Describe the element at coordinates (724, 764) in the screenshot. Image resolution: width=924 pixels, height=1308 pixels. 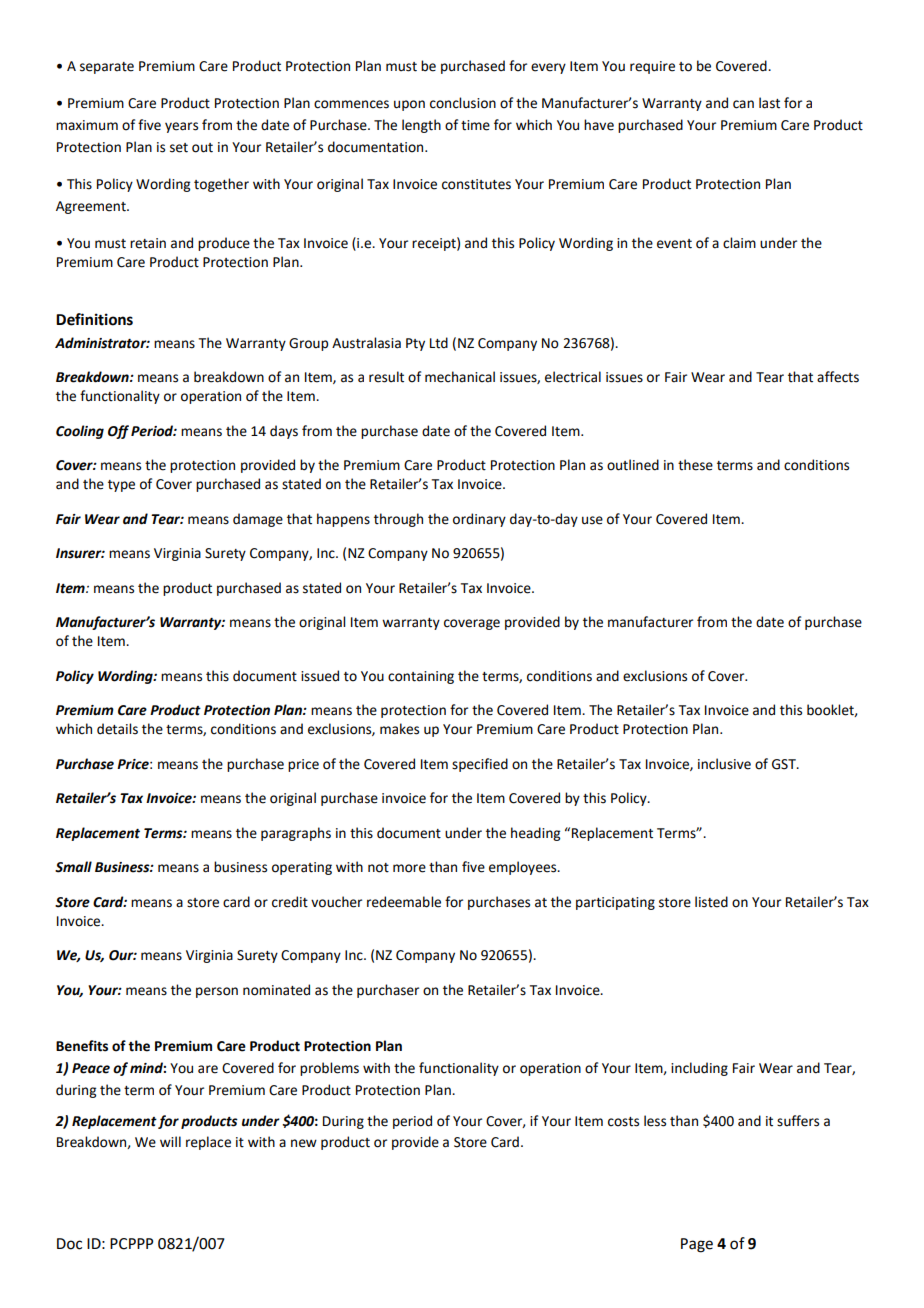
I see `inclusive` at that location.
